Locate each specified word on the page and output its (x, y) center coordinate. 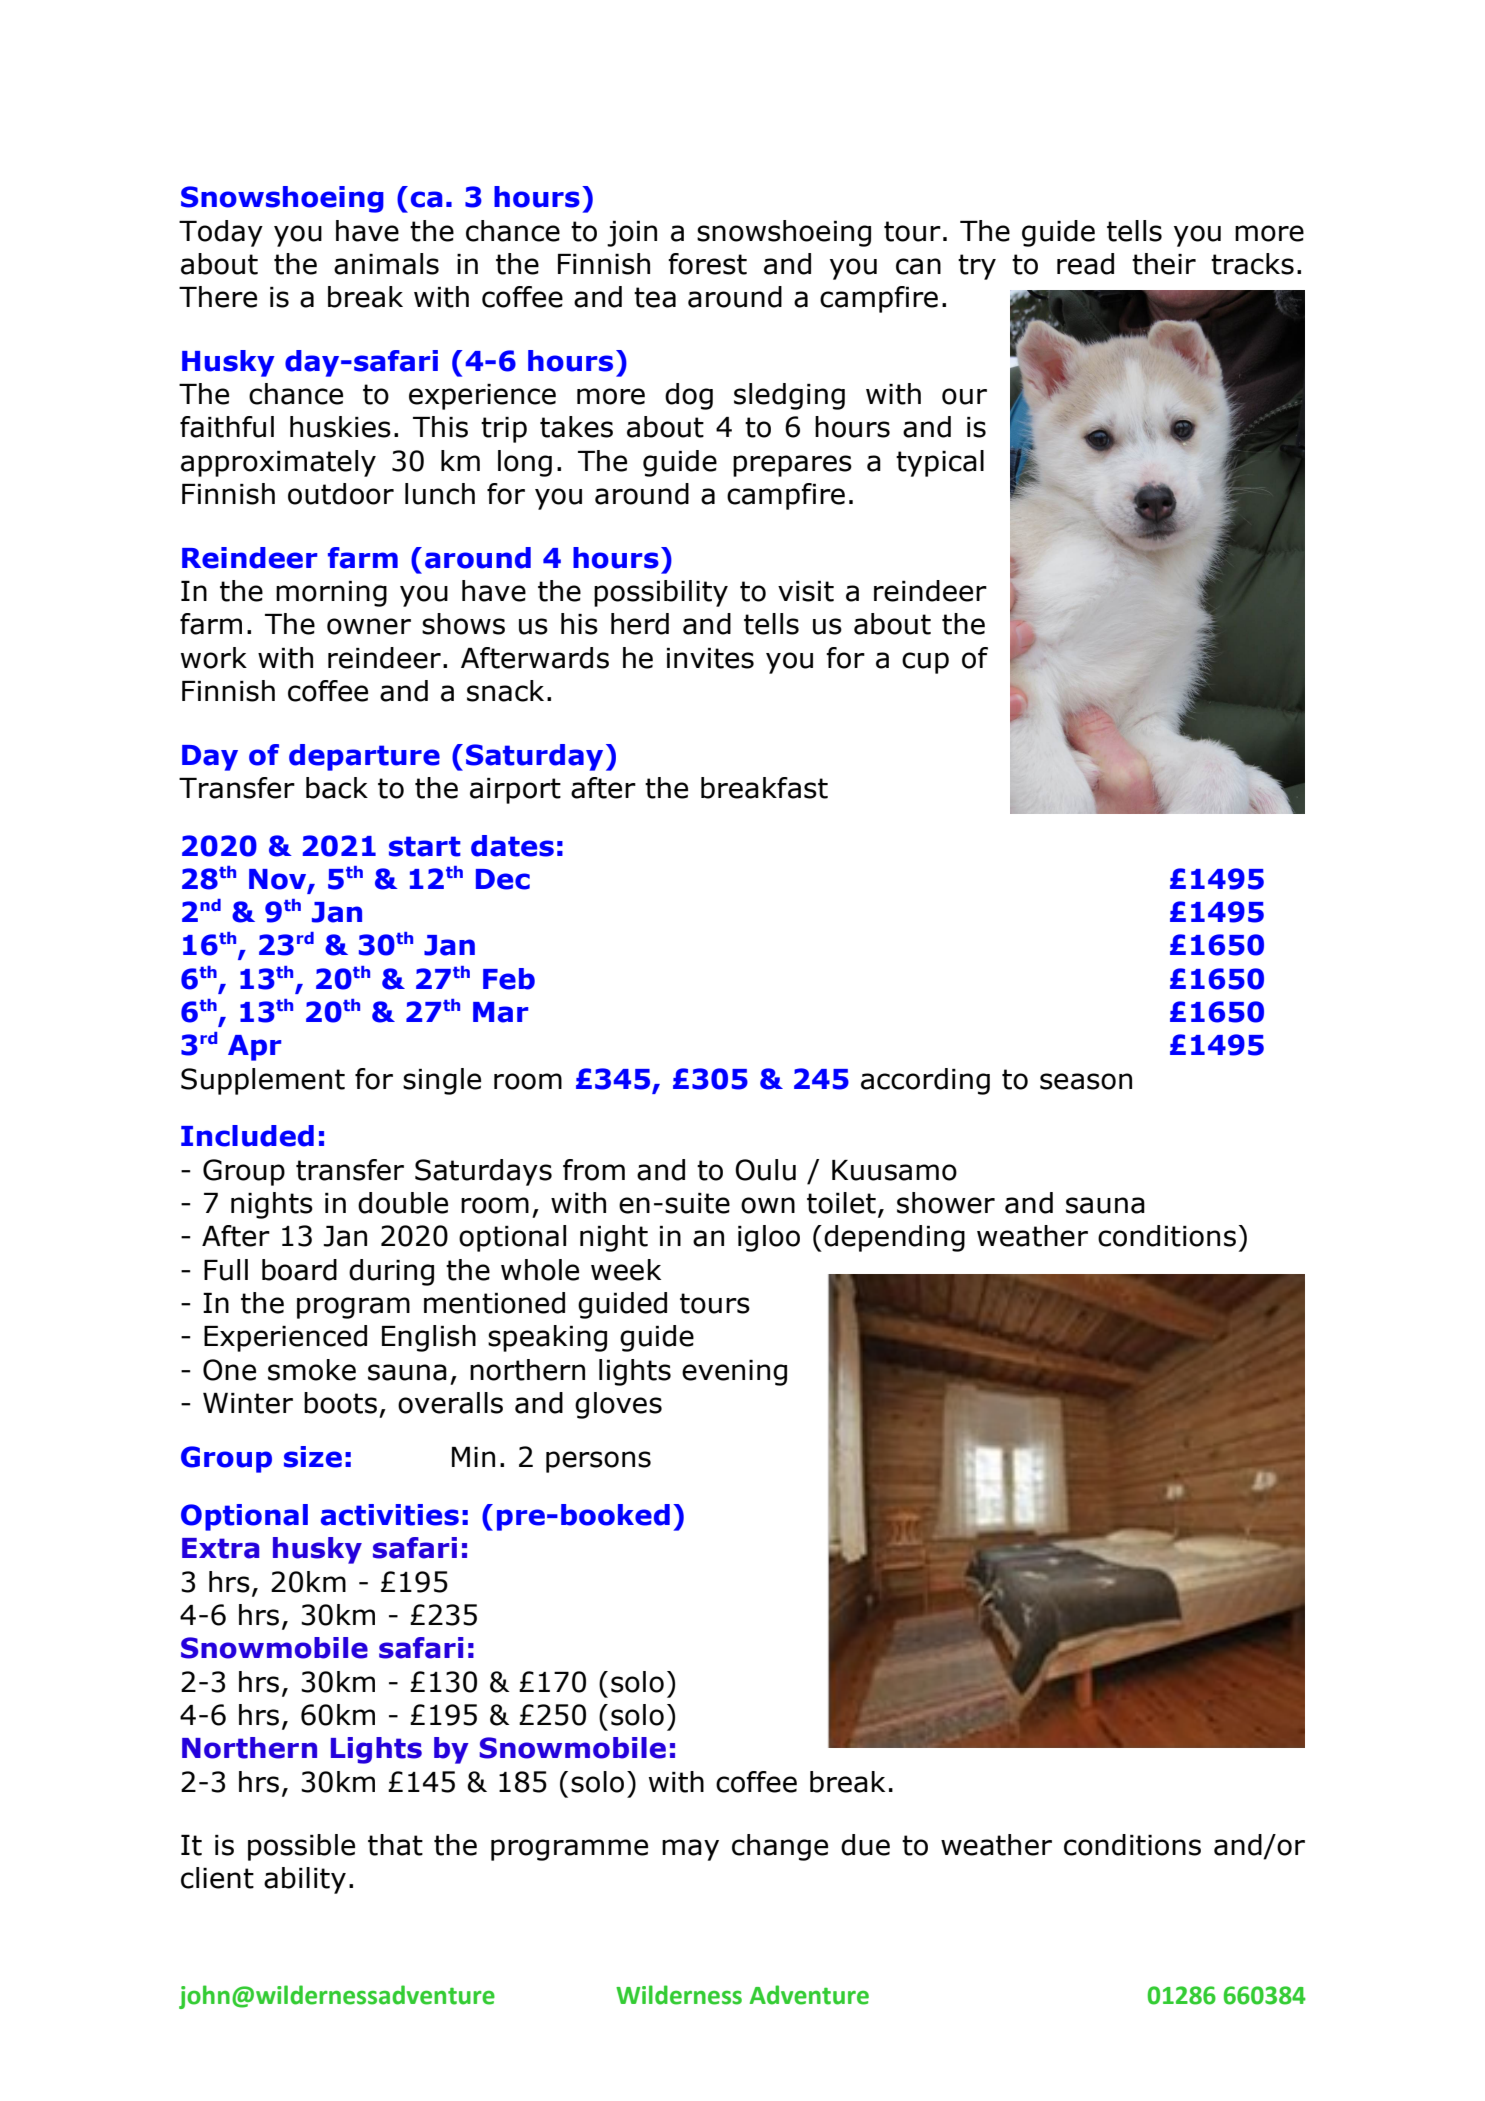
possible (301, 1847)
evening (734, 1373)
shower (946, 1203)
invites (710, 658)
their (1164, 264)
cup (925, 663)
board (299, 1270)
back (337, 788)
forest (707, 264)
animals (386, 264)
